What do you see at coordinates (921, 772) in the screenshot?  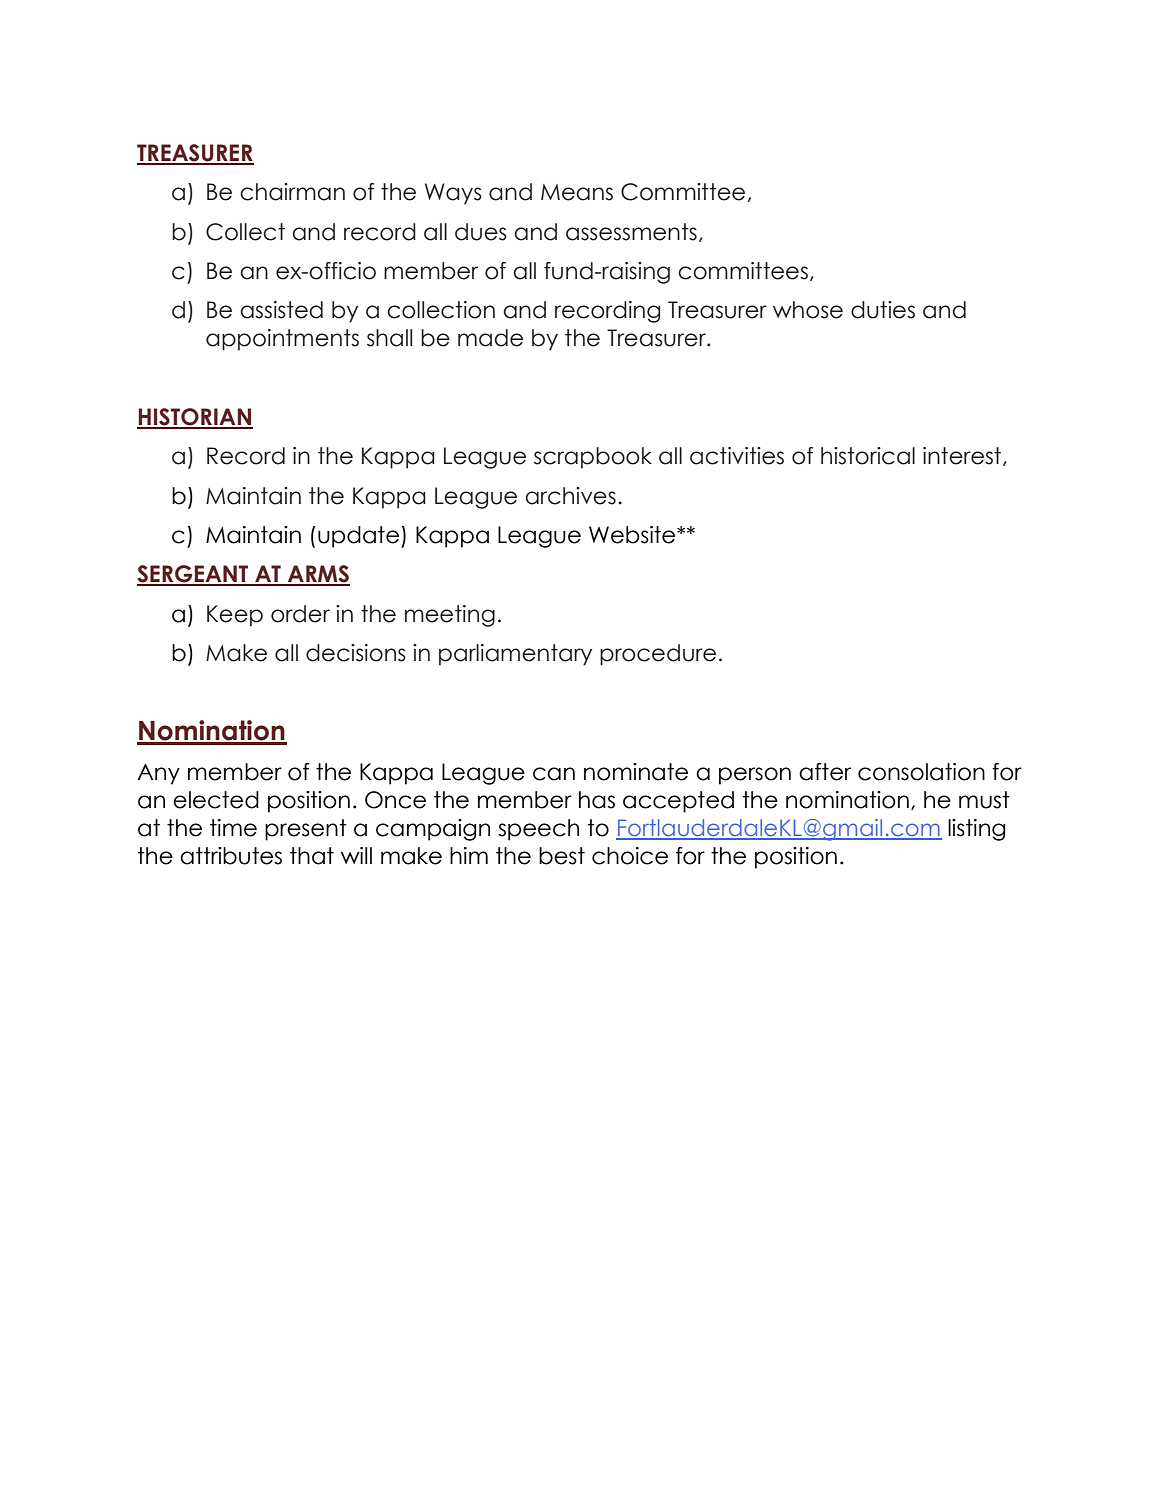 I see `consolation` at bounding box center [921, 772].
